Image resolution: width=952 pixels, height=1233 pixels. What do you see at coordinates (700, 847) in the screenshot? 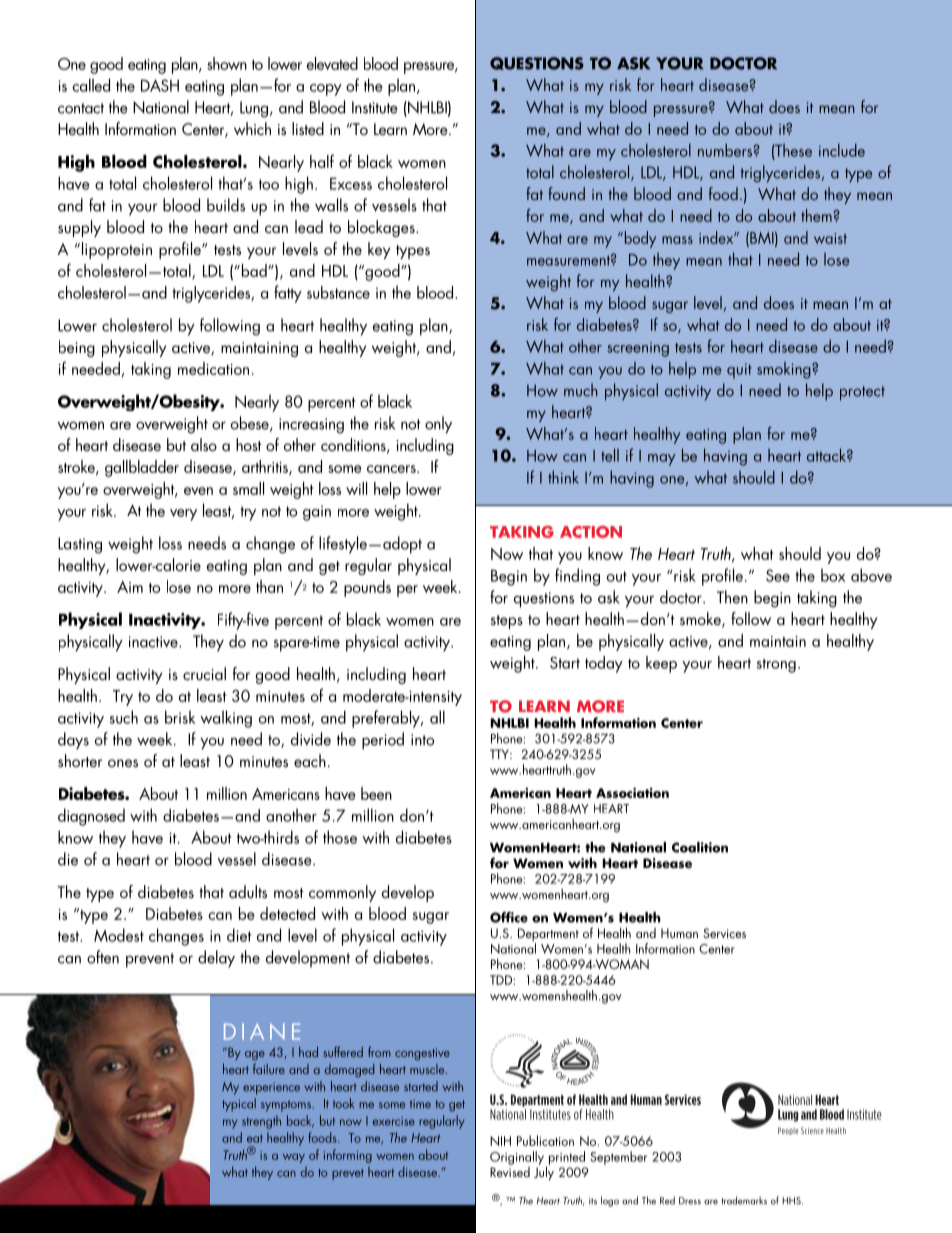
I see `Coalition` at bounding box center [700, 847].
